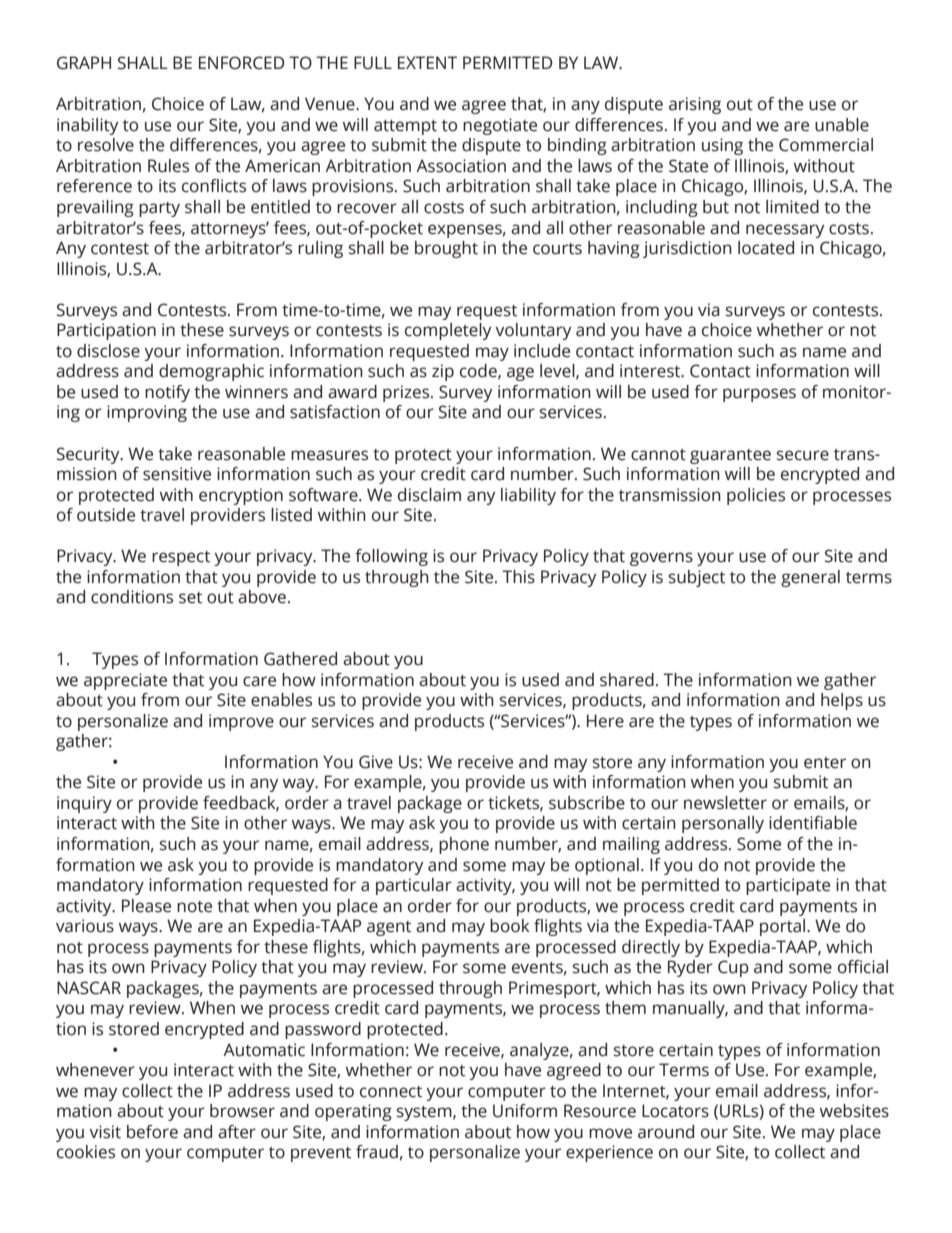 The height and width of the screenshot is (1233, 952). I want to click on Locators, so click(675, 1111).
